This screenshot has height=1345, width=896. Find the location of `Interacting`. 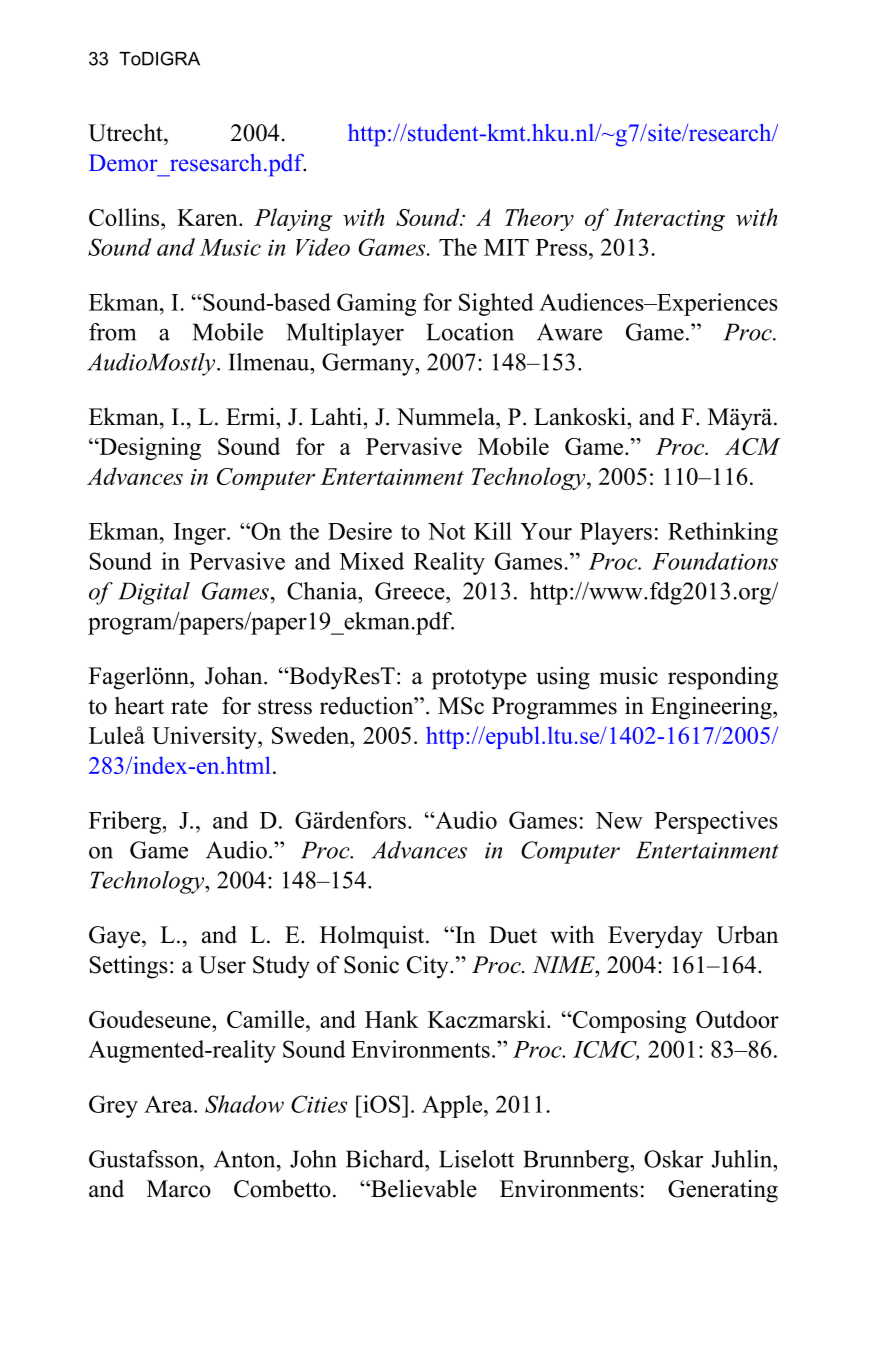

Interacting is located at coordinates (669, 220).
